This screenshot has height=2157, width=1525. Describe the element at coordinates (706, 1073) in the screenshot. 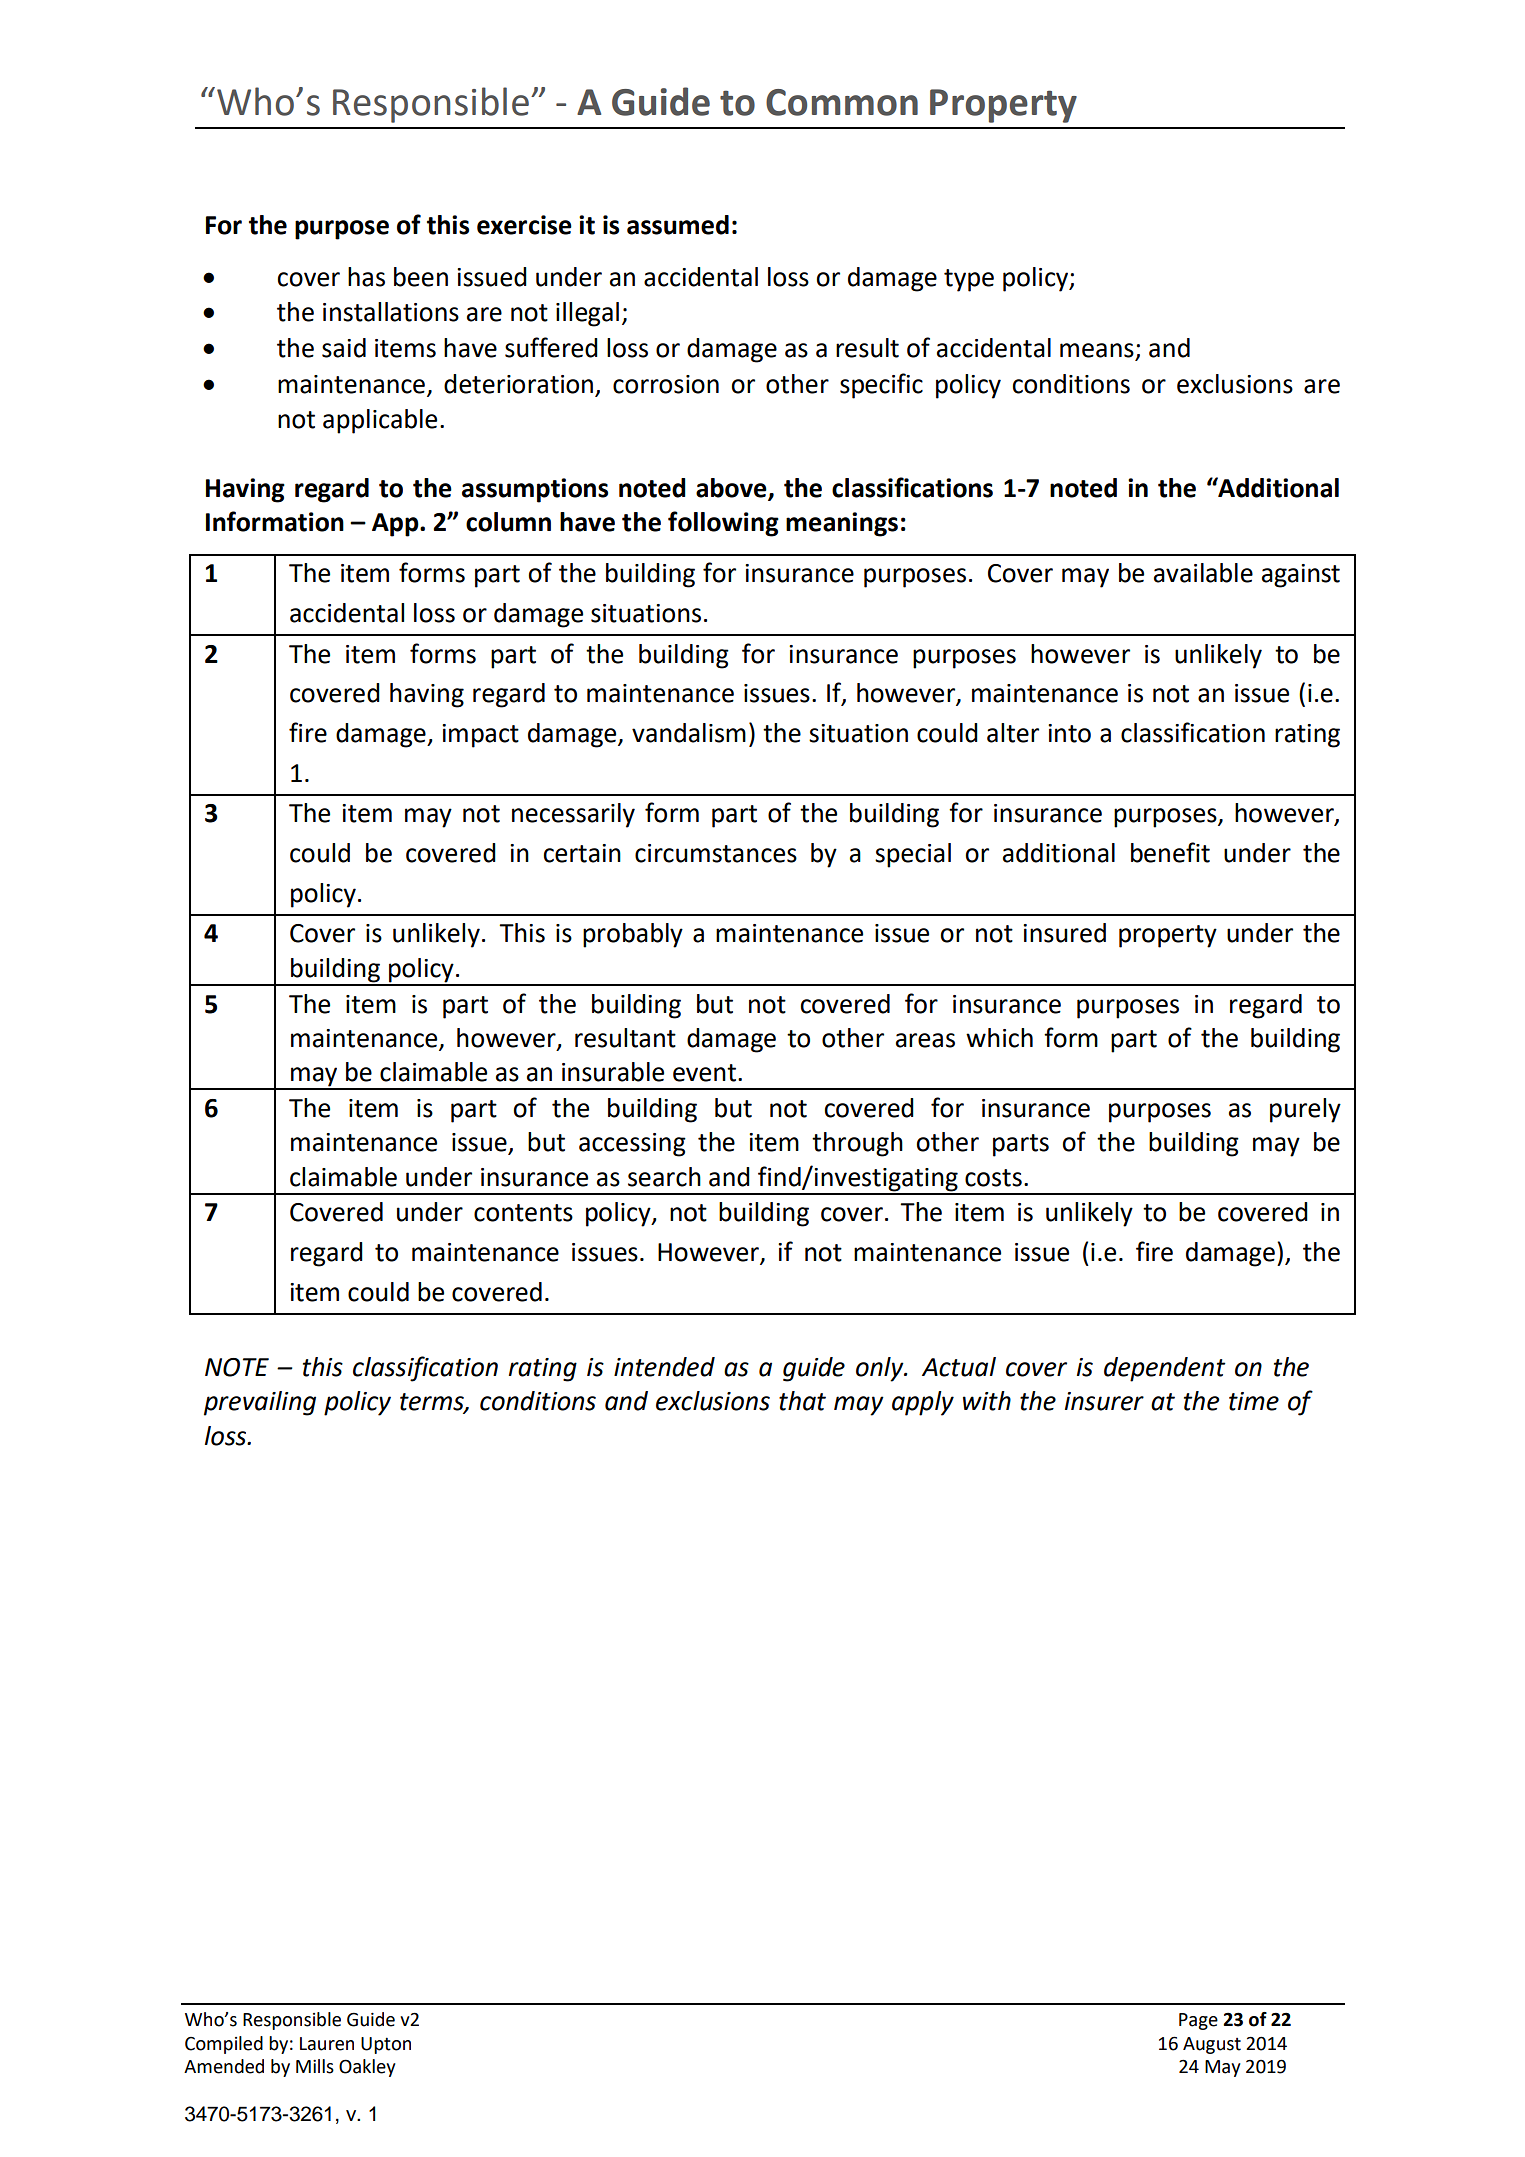

I see `event` at that location.
